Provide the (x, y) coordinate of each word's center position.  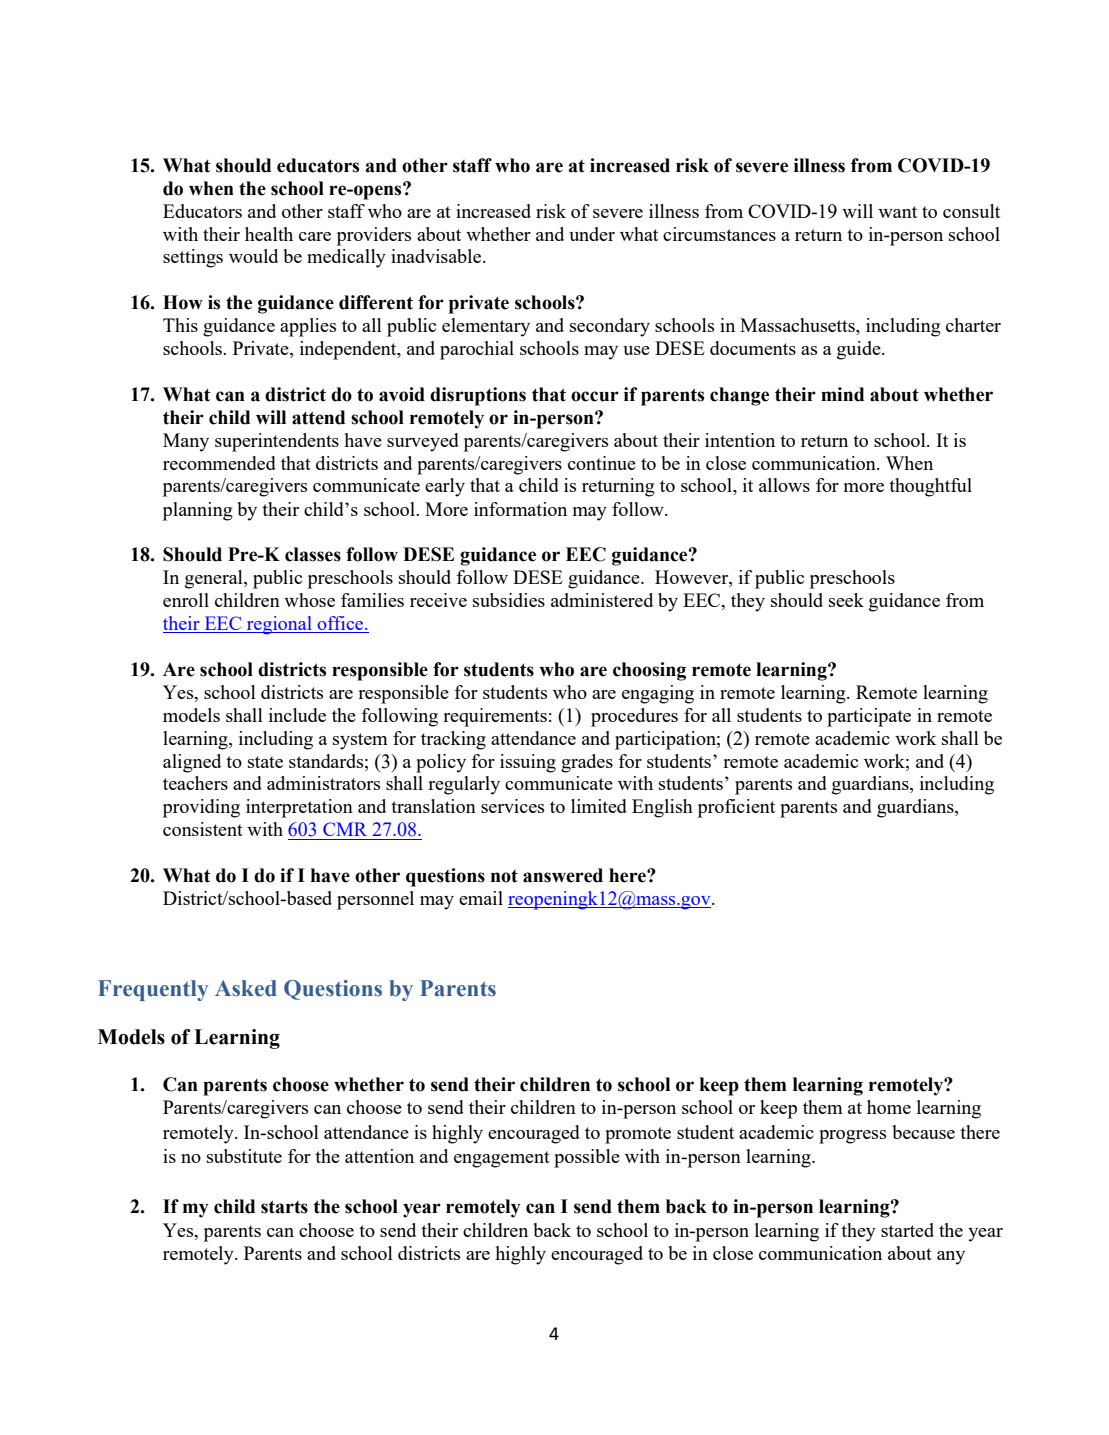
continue (602, 463)
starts (284, 1207)
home (889, 1107)
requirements (495, 717)
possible (587, 1158)
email (481, 898)
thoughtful (930, 487)
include (297, 715)
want (897, 212)
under (592, 234)
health (269, 234)
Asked (246, 988)
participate (869, 717)
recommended (219, 463)
